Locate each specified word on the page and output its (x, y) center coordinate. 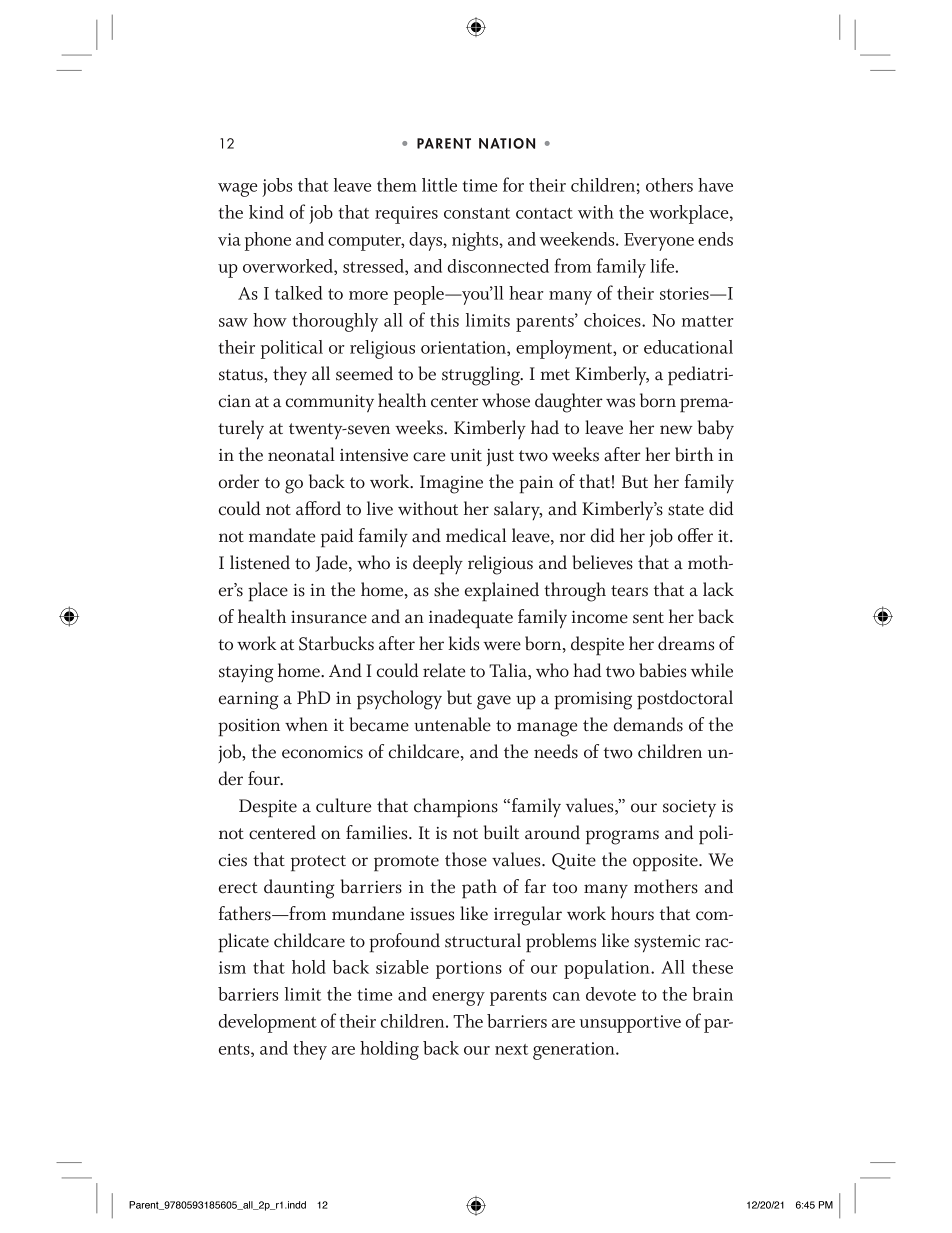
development (267, 1023)
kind (266, 212)
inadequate (471, 619)
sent (648, 618)
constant (477, 213)
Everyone (659, 242)
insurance (329, 617)
